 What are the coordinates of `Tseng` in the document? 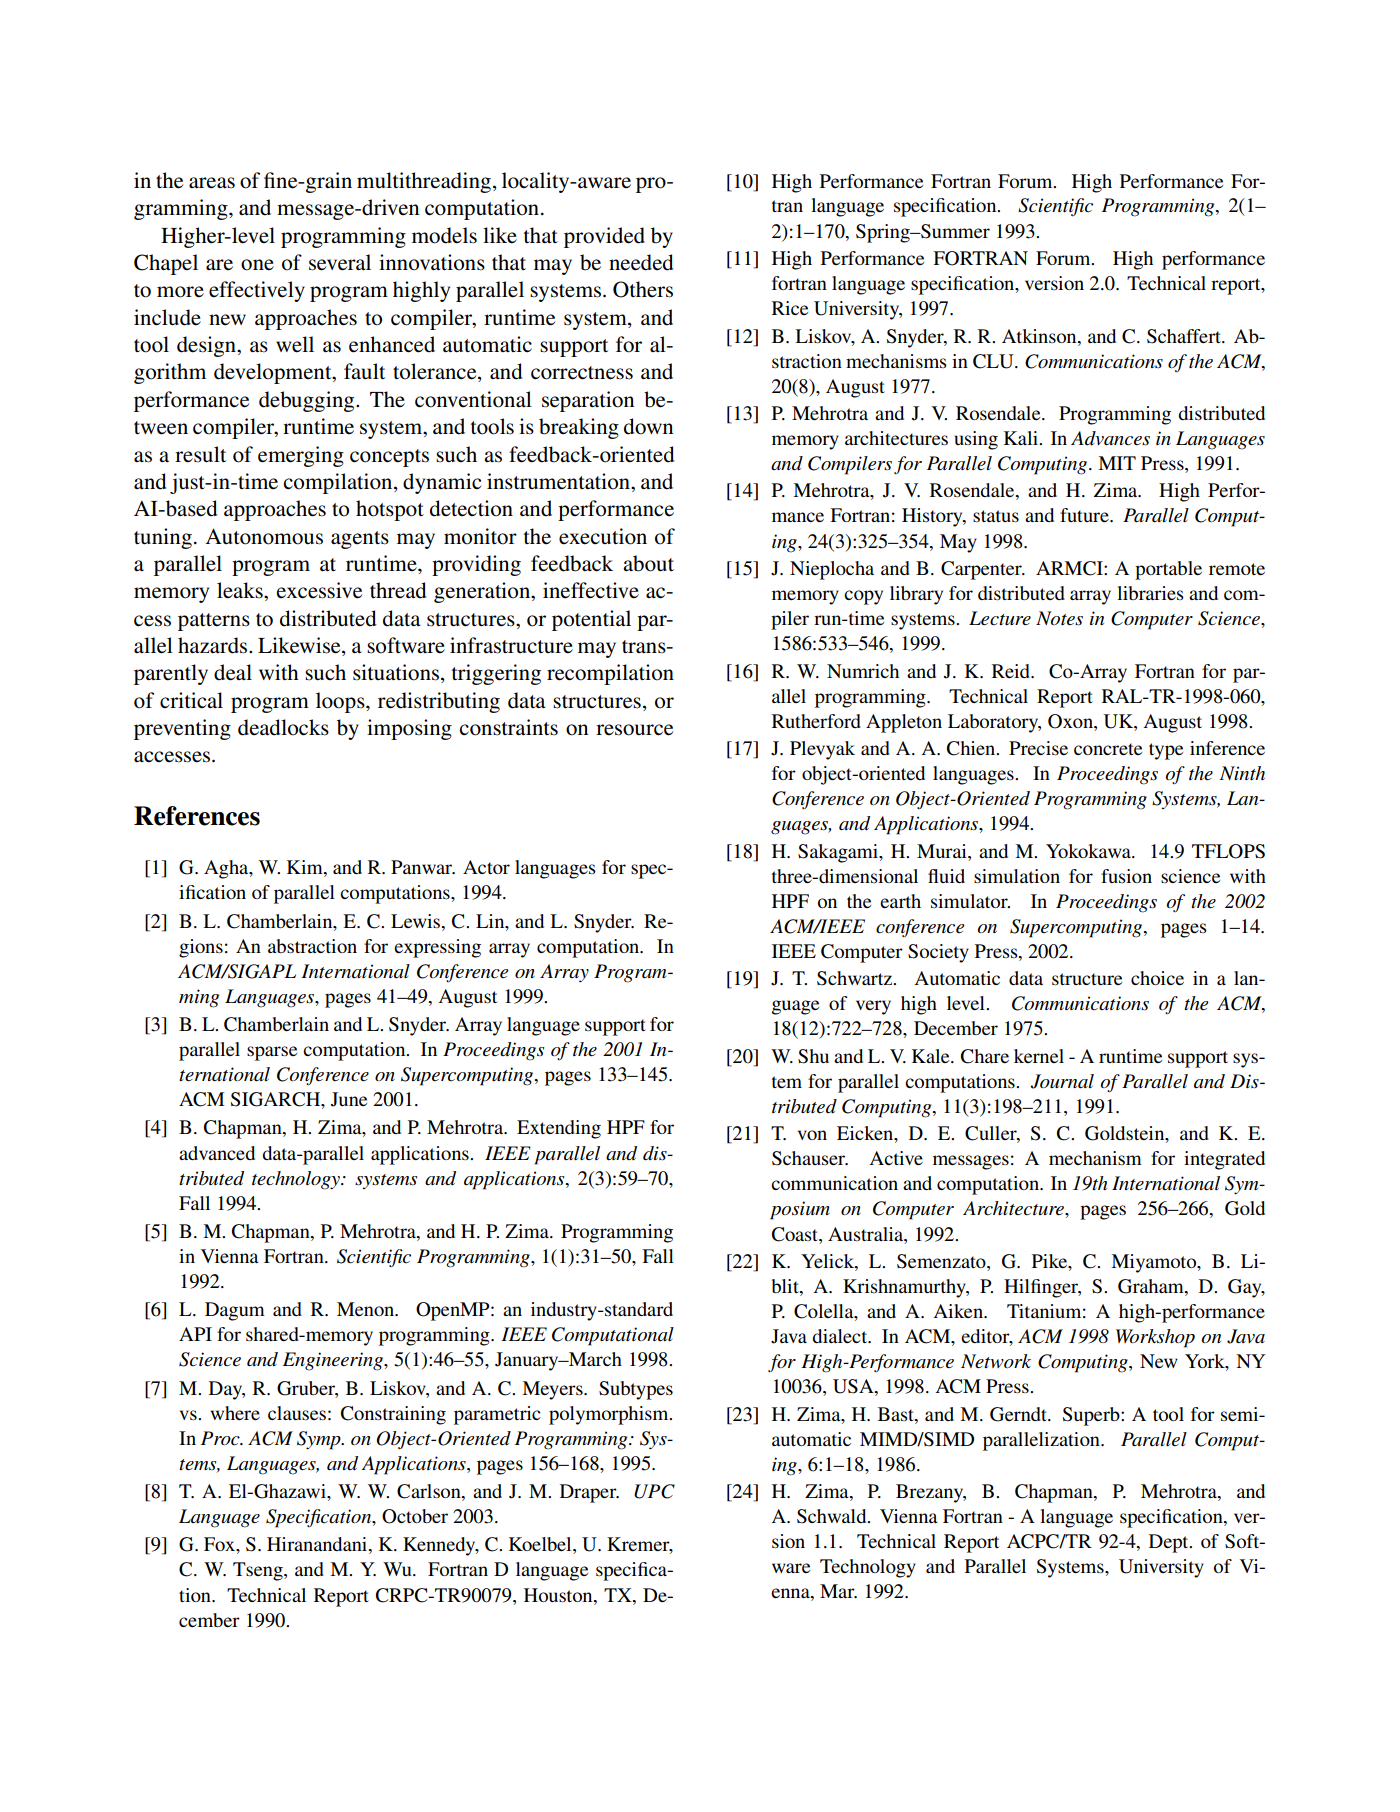 It's located at (259, 1571).
